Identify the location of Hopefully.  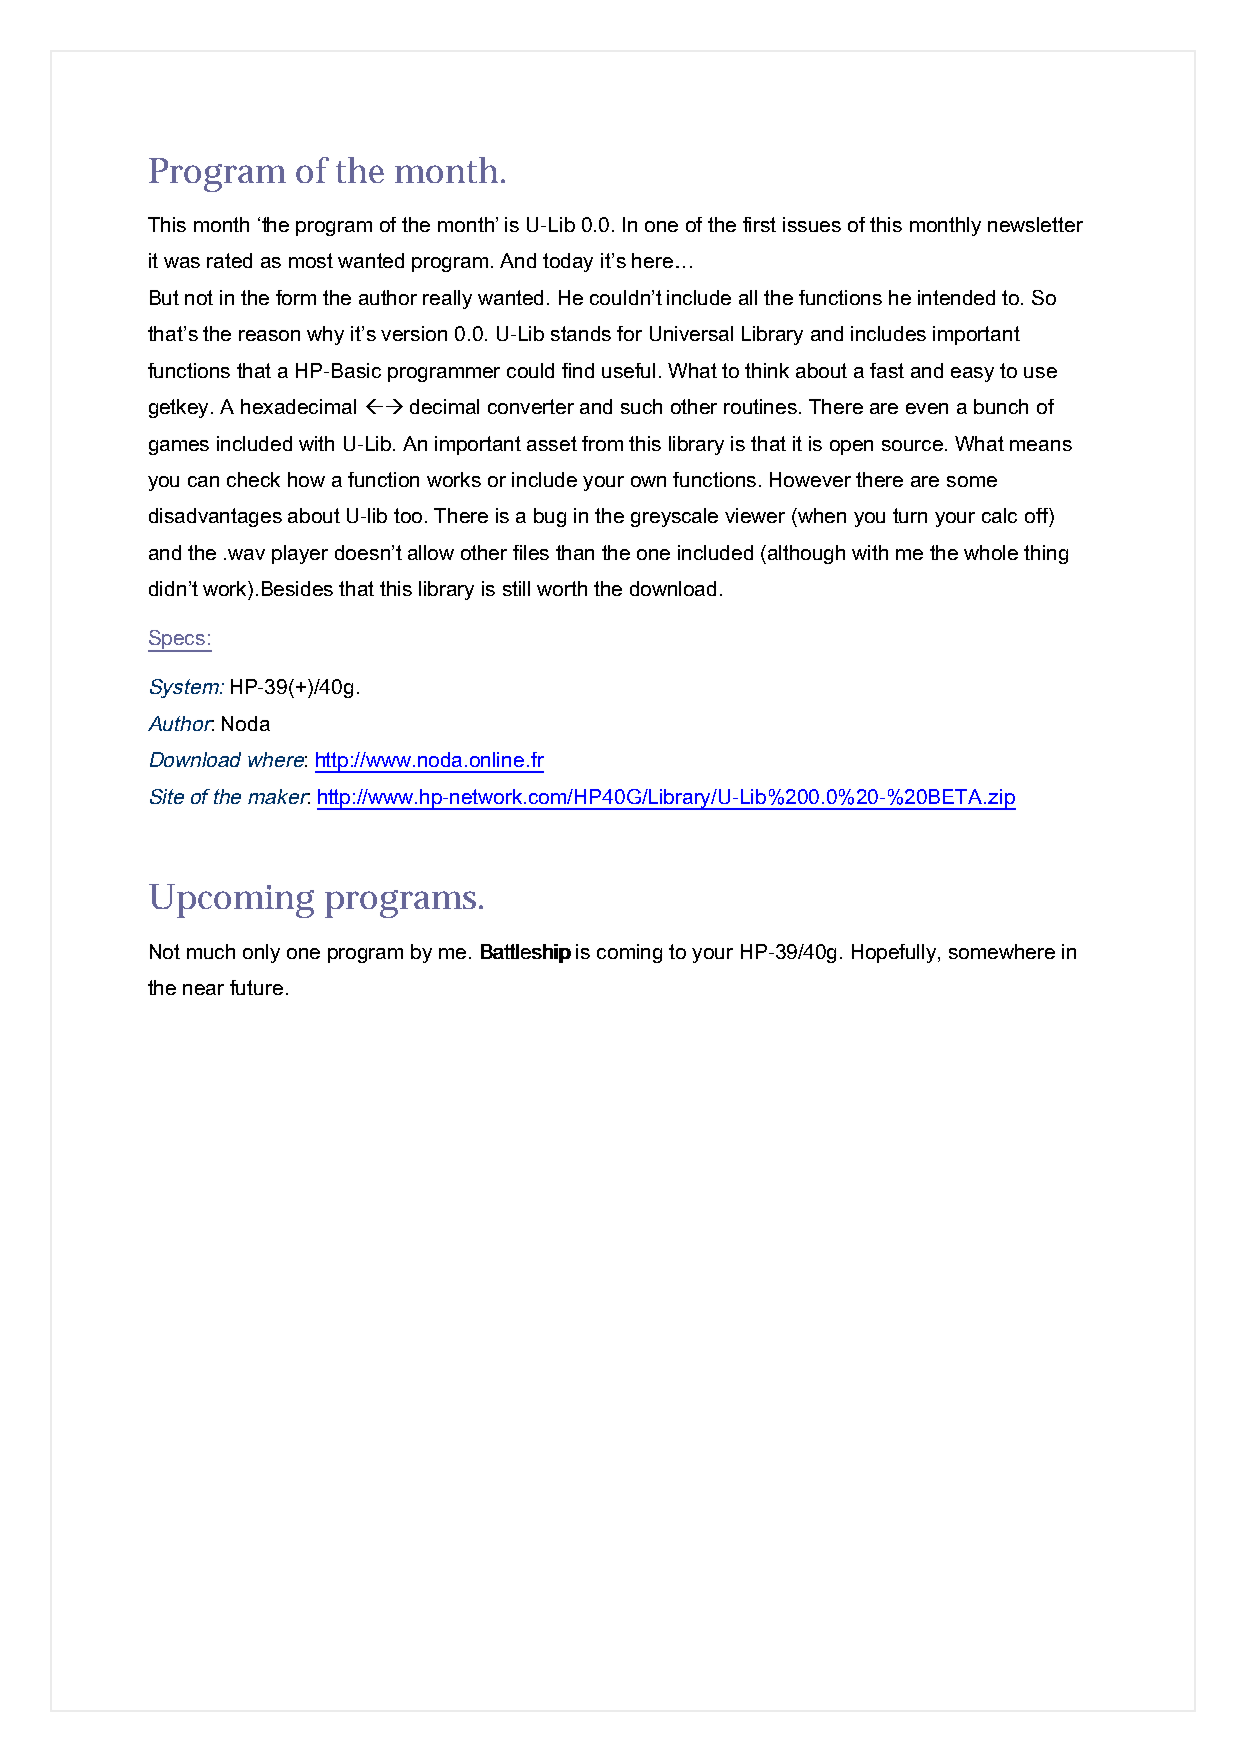
(895, 953).
